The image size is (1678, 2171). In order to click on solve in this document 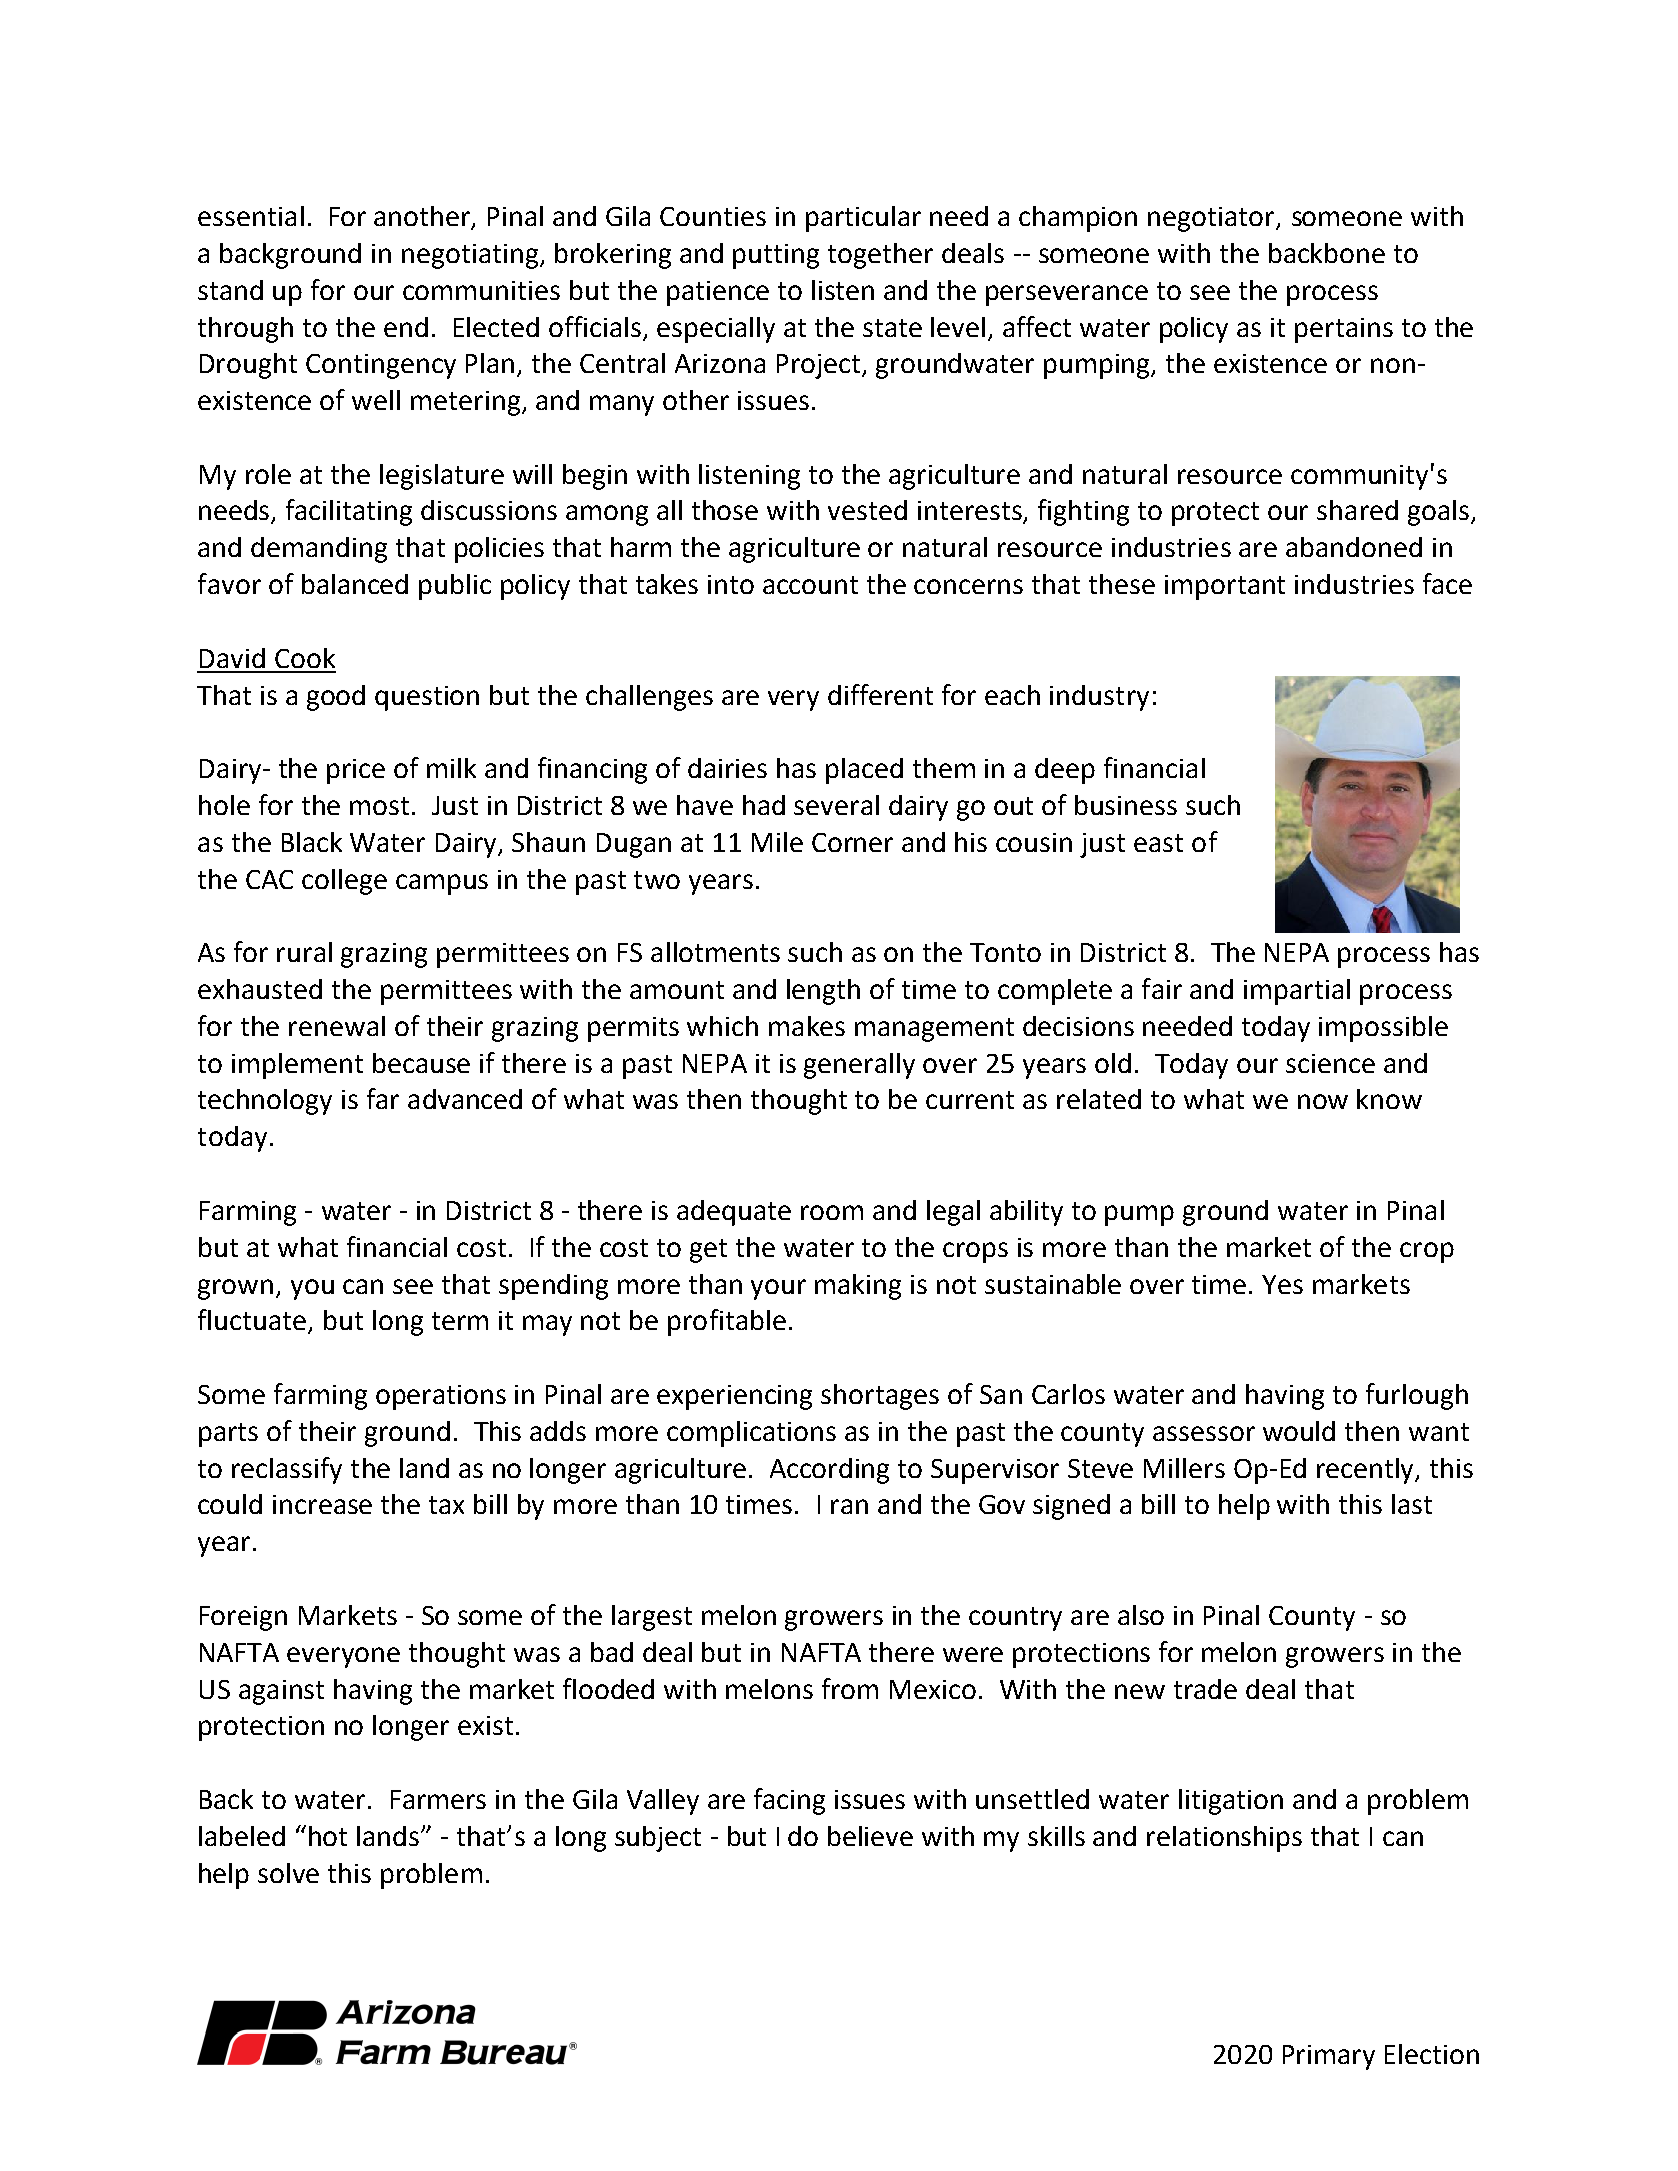, I will do `click(288, 1873)`.
